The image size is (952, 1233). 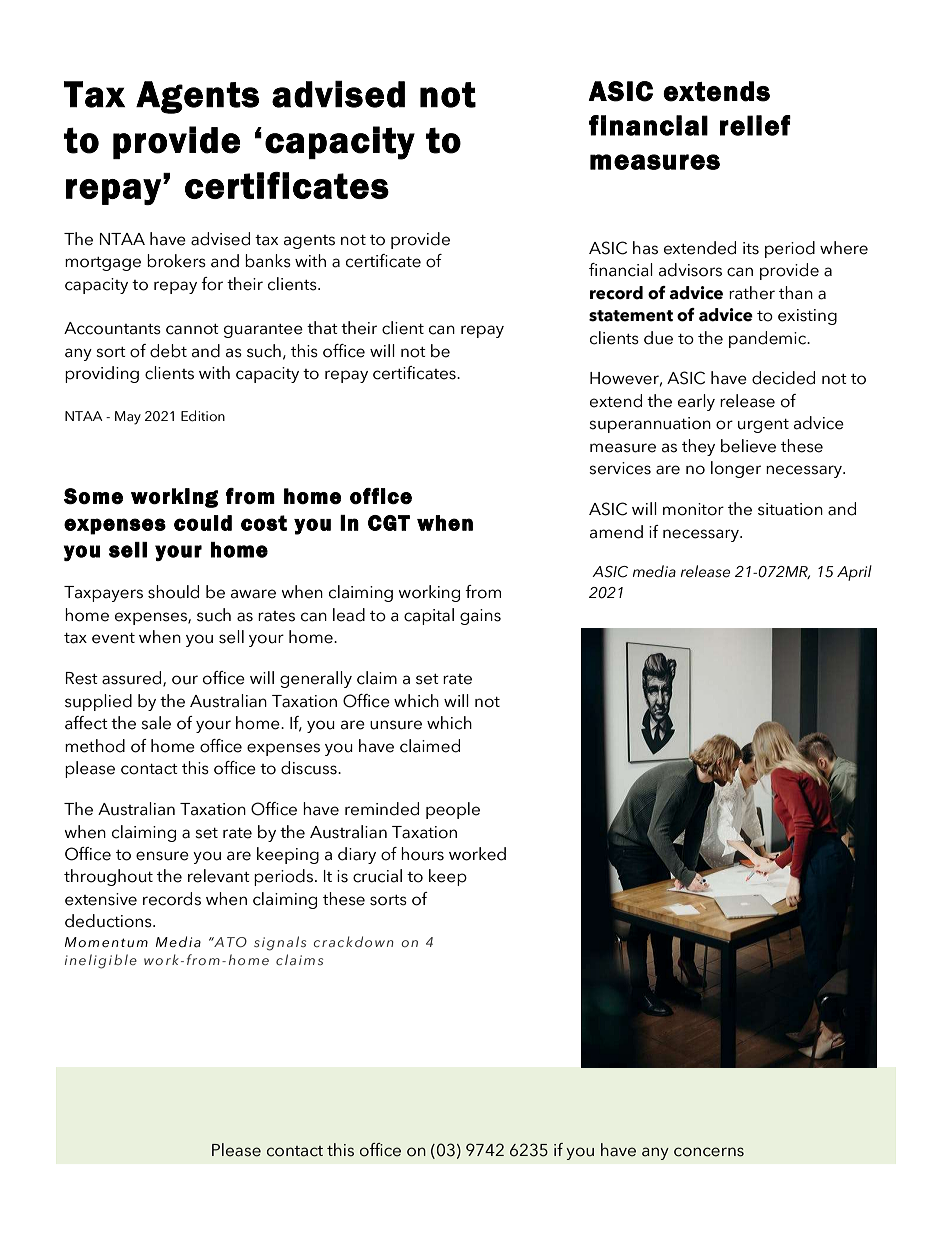 What do you see at coordinates (854, 573) in the page?
I see `April` at bounding box center [854, 573].
